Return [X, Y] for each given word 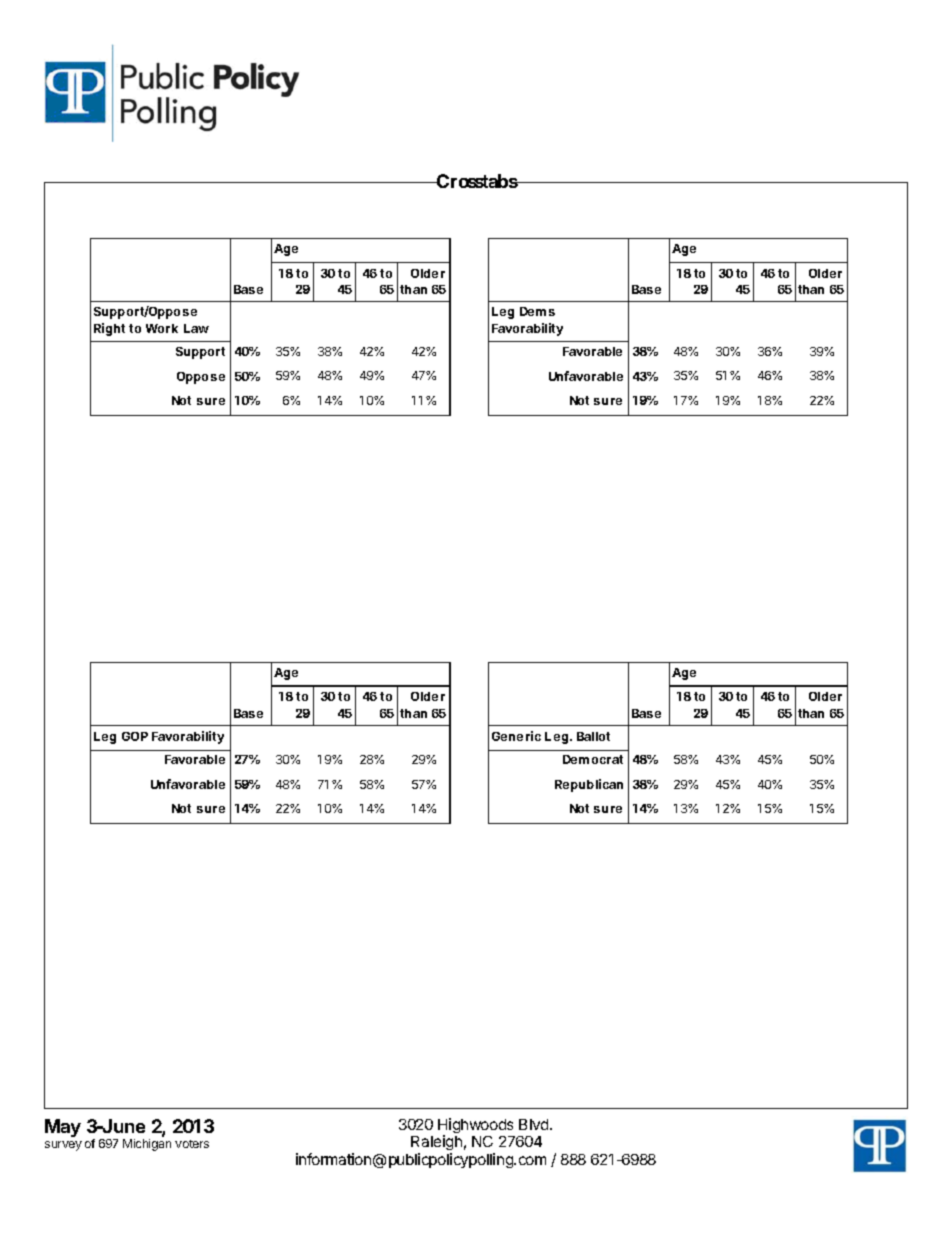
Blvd [535, 1124]
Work [162, 328]
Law [196, 328]
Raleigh [436, 1142]
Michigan [147, 1145]
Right [109, 329]
